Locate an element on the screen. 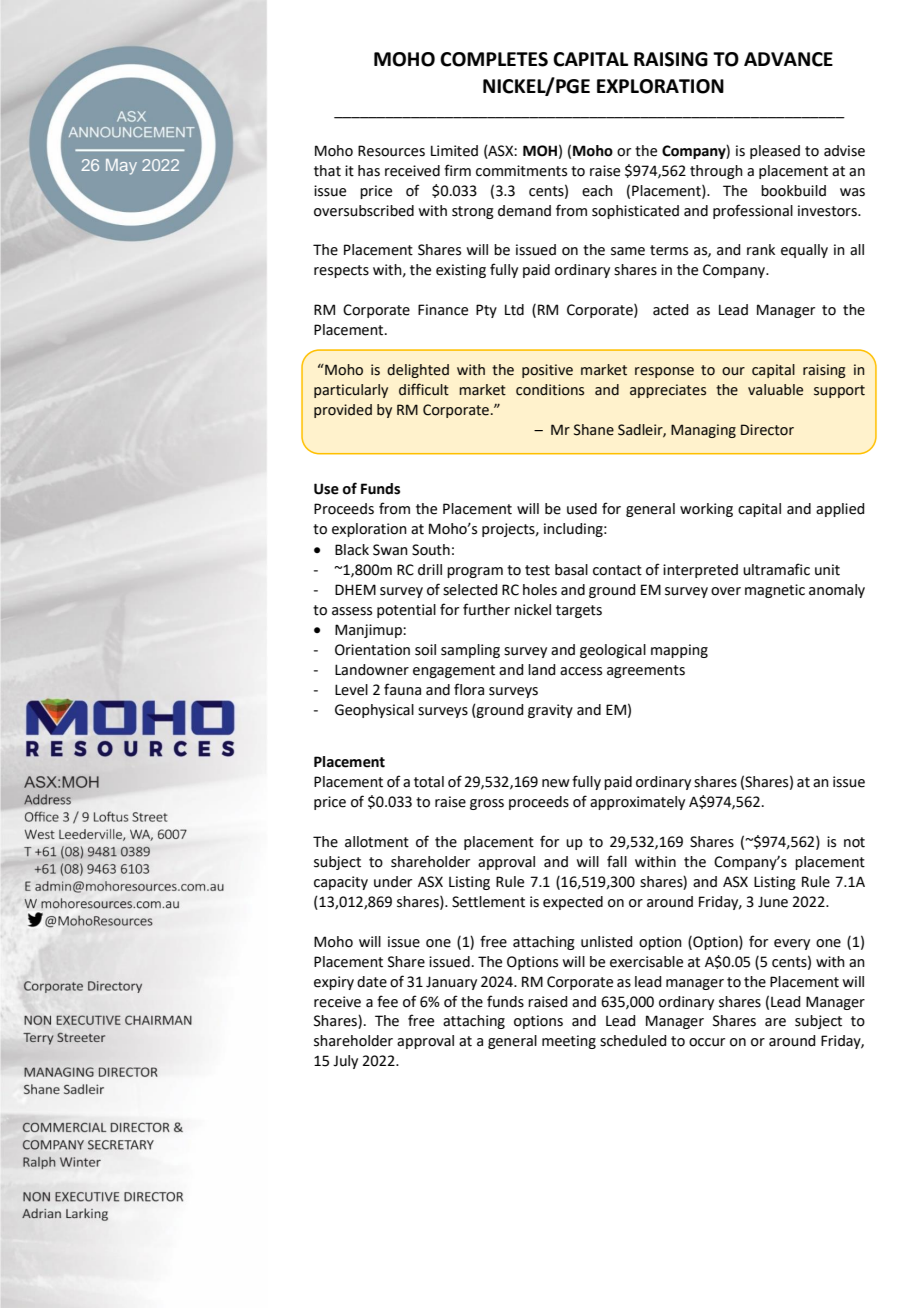 This screenshot has height=1308, width=924. COMPLETES is located at coordinates (494, 59).
